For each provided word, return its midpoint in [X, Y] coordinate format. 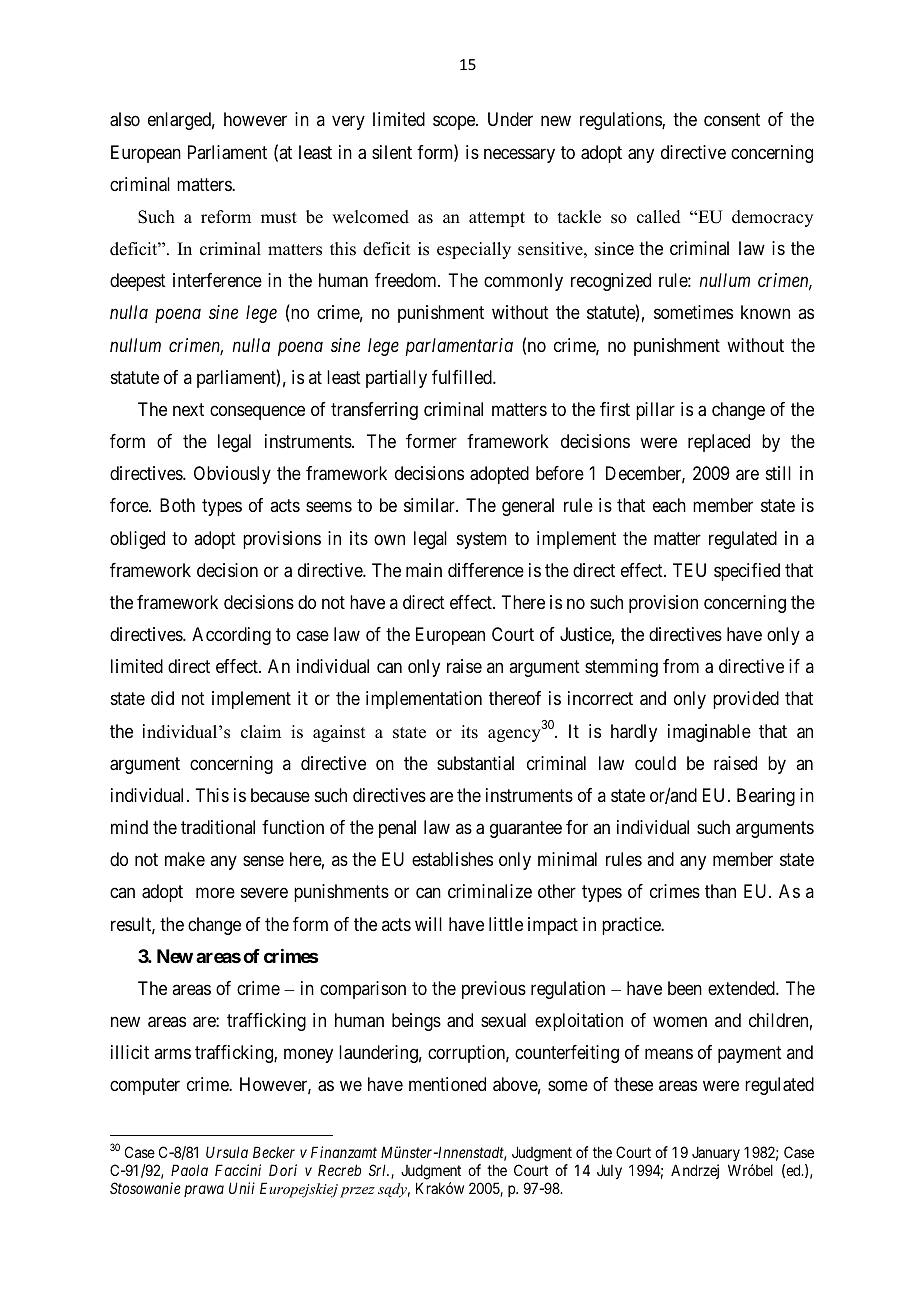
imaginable [709, 733]
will [428, 924]
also [125, 119]
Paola [189, 1170]
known [765, 312]
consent [732, 120]
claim [261, 732]
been [685, 988]
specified [747, 572]
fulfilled [463, 377]
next [188, 409]
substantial [475, 763]
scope [455, 123]
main [424, 570]
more [215, 893]
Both [177, 505]
